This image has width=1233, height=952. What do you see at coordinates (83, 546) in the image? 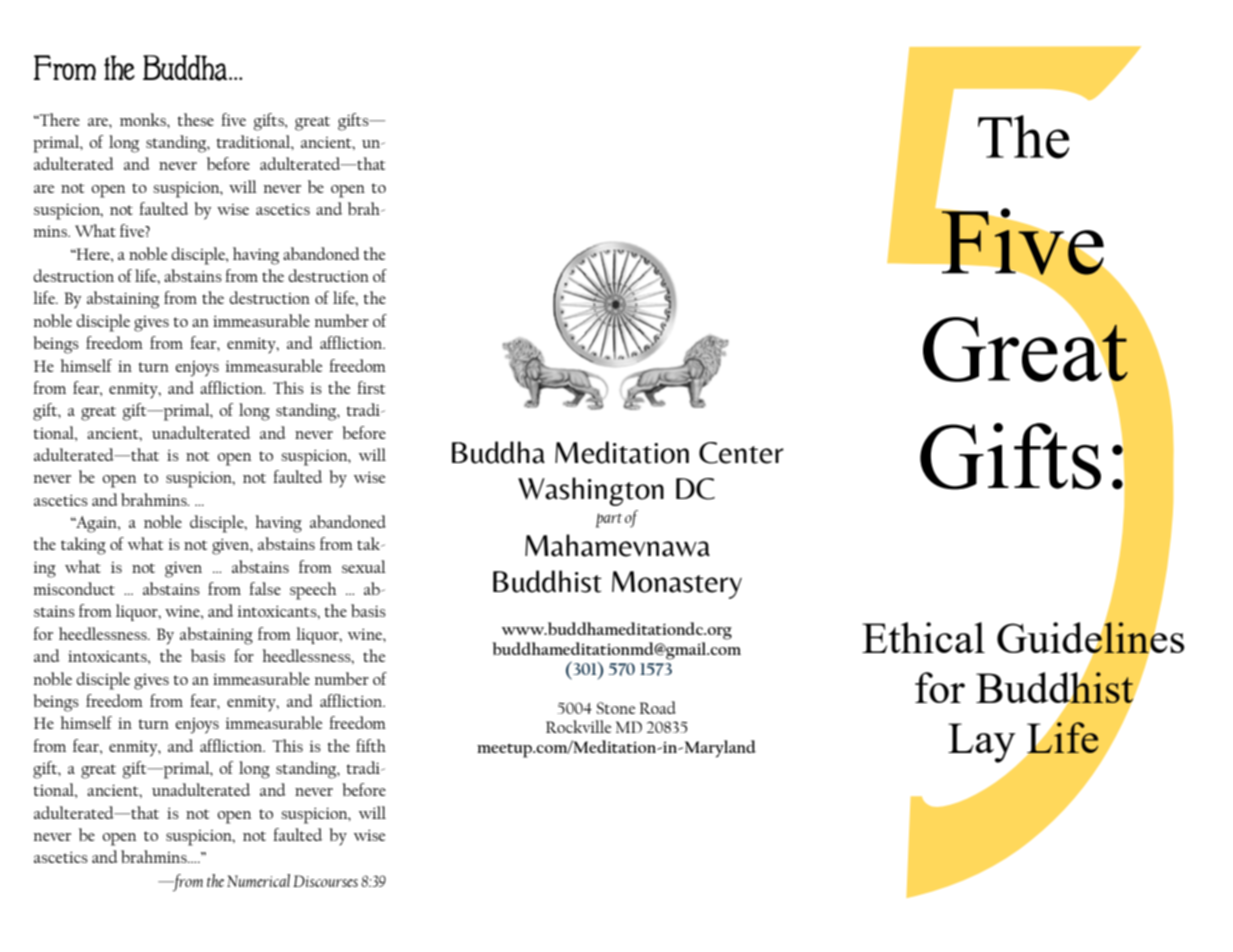
I see `taking` at bounding box center [83, 546].
